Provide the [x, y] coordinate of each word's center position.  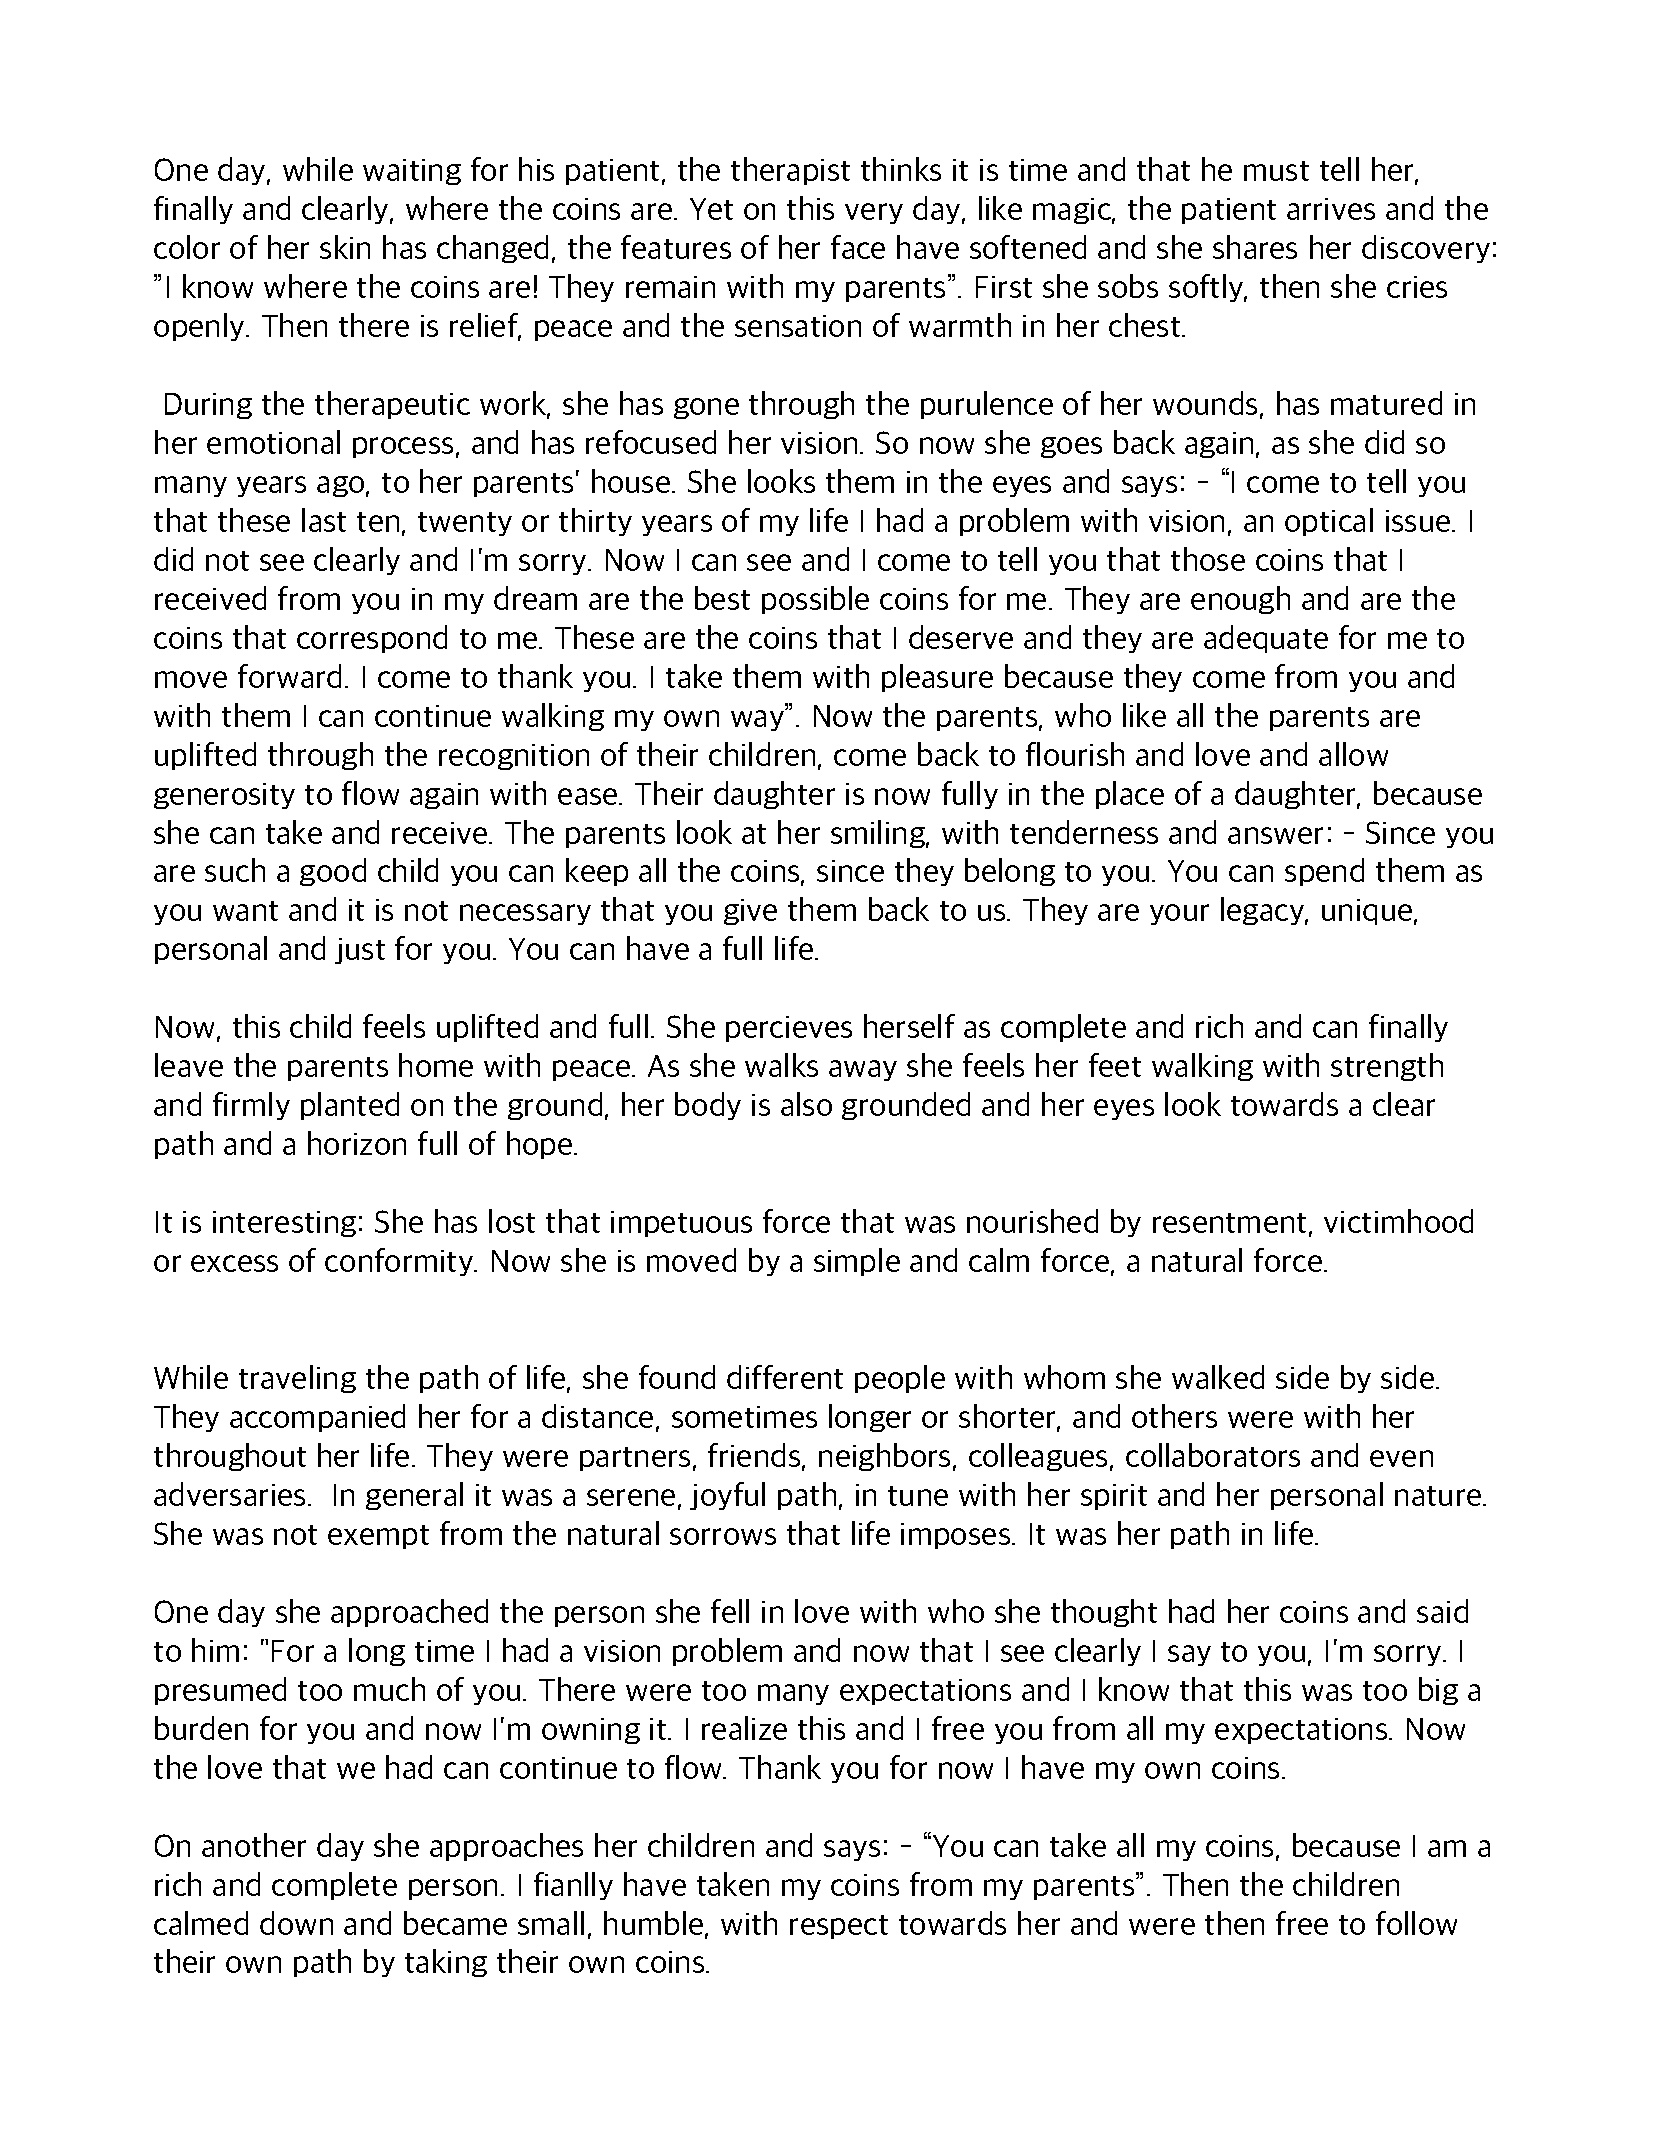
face [858, 247]
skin [345, 247]
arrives [1331, 209]
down [296, 1923]
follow [1416, 1923]
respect [839, 1927]
